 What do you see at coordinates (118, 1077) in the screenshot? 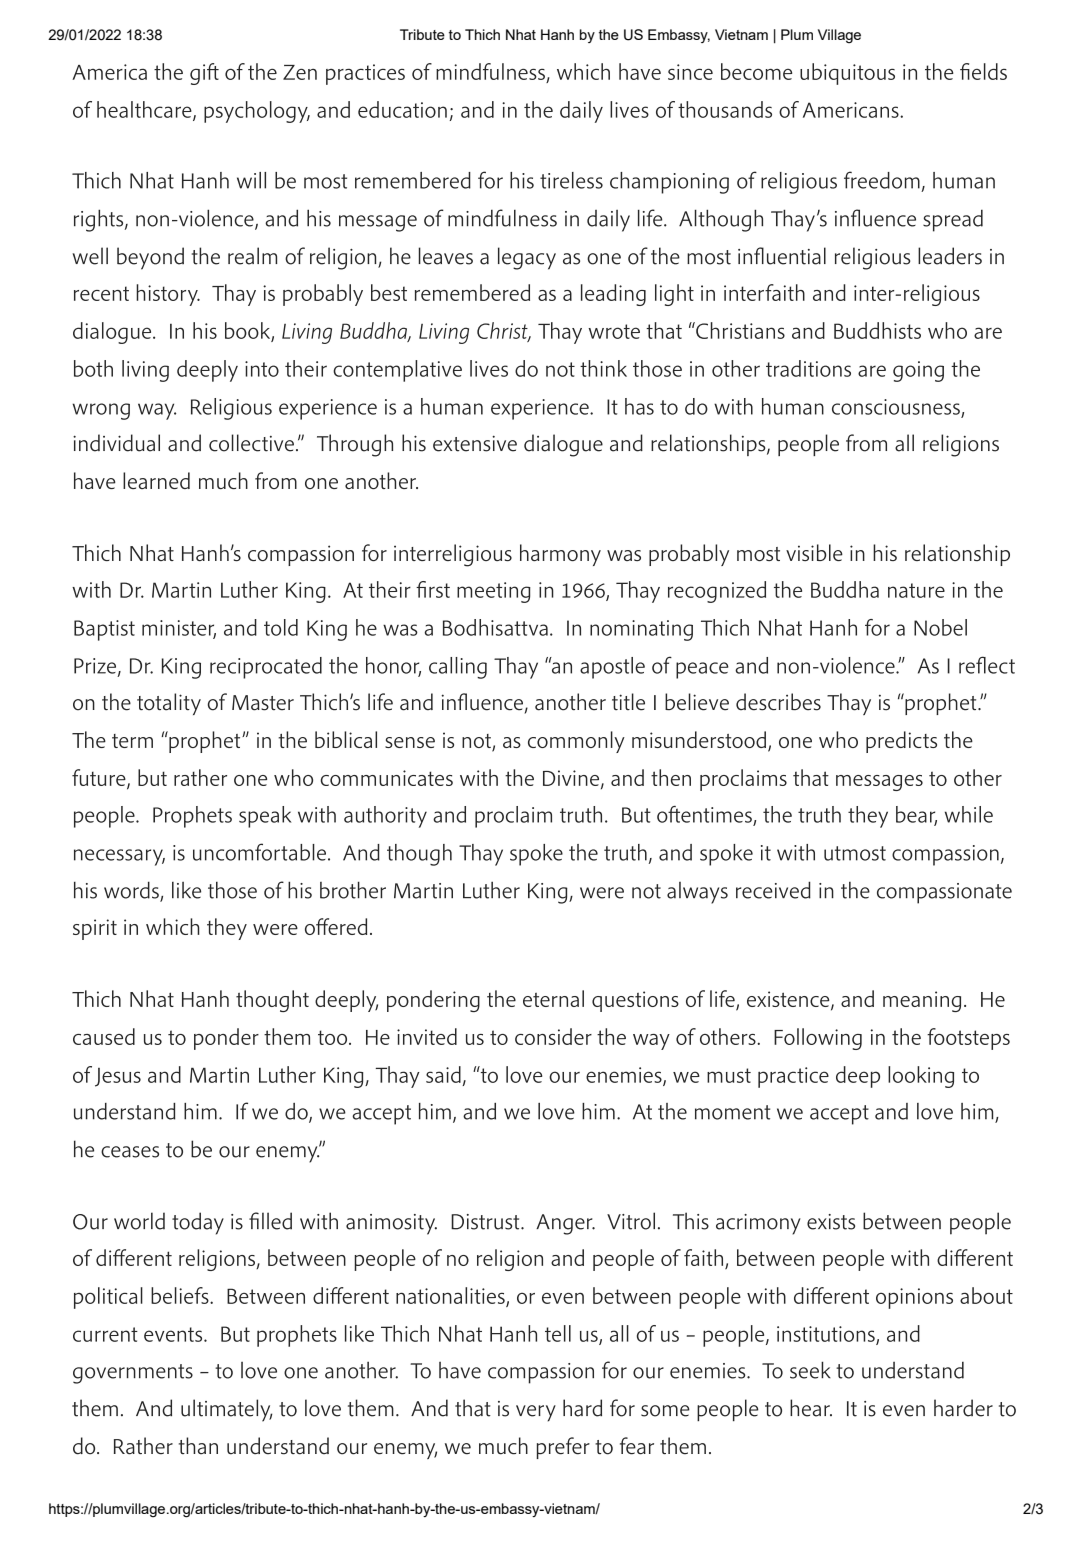
I see `Jesus` at bounding box center [118, 1077].
